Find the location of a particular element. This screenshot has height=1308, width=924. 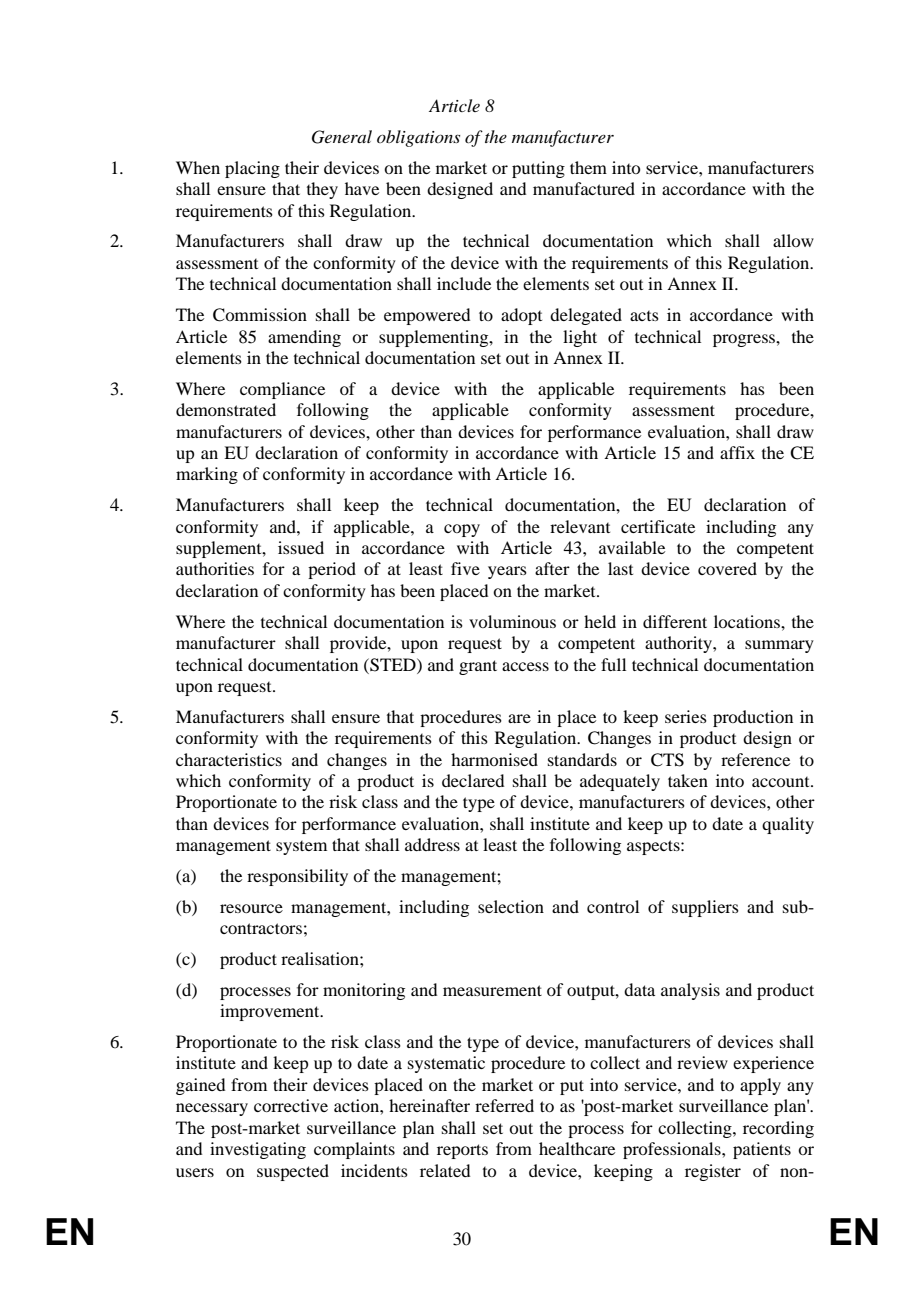

declared is located at coordinates (473, 780).
